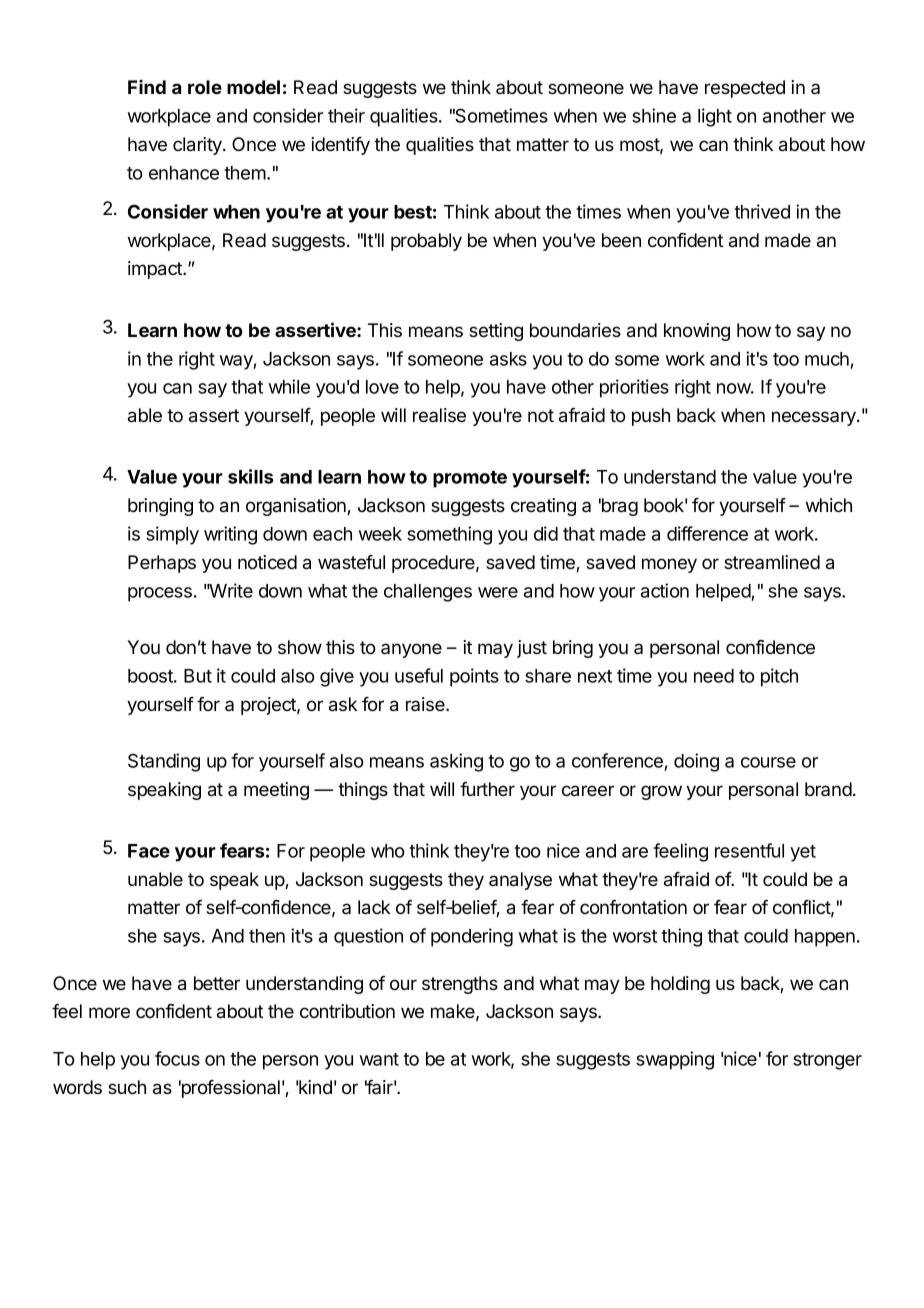 The image size is (924, 1308). What do you see at coordinates (156, 270) in the screenshot?
I see `impact` at bounding box center [156, 270].
